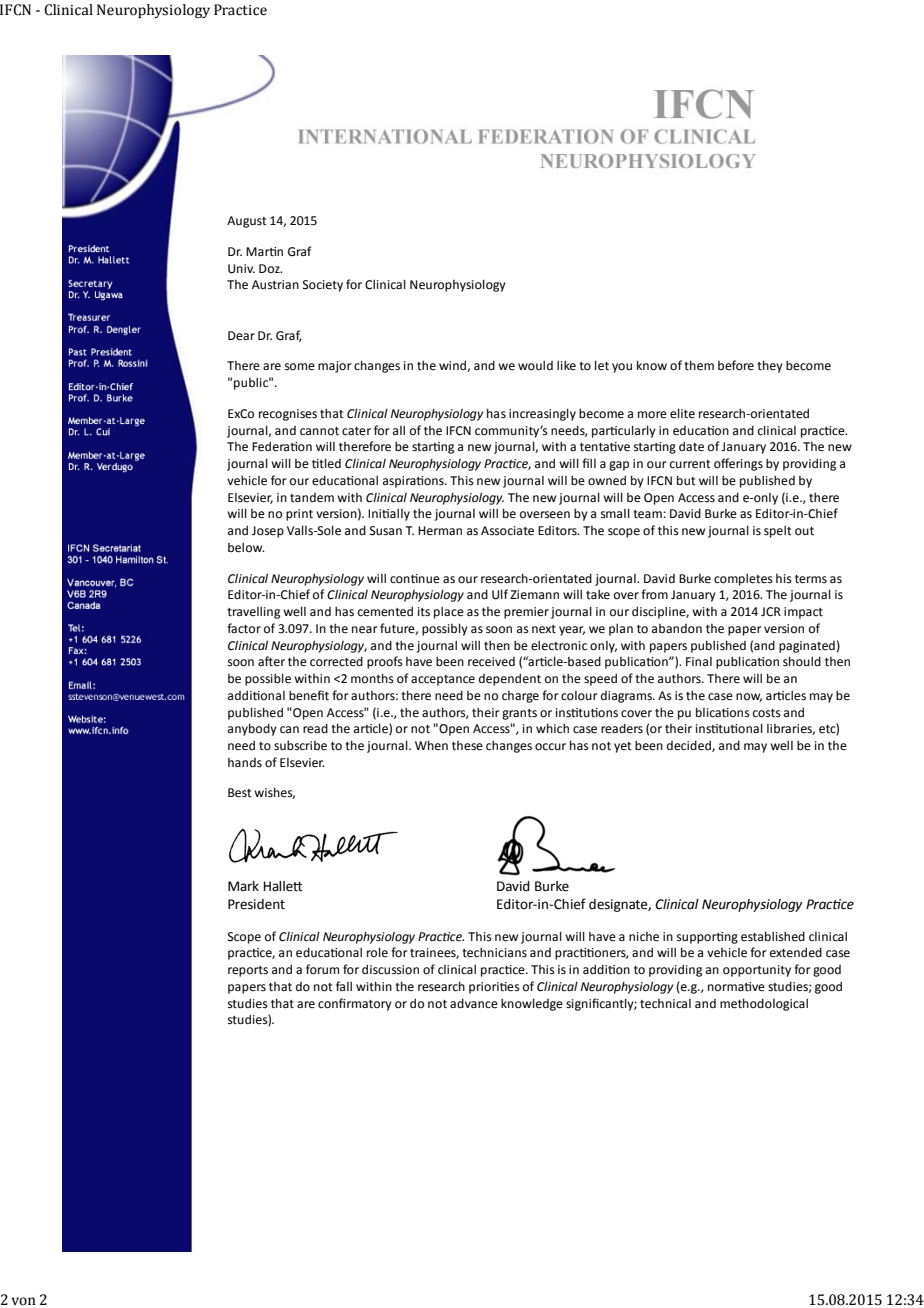 The image size is (924, 1308). I want to click on Society, so click(323, 286).
